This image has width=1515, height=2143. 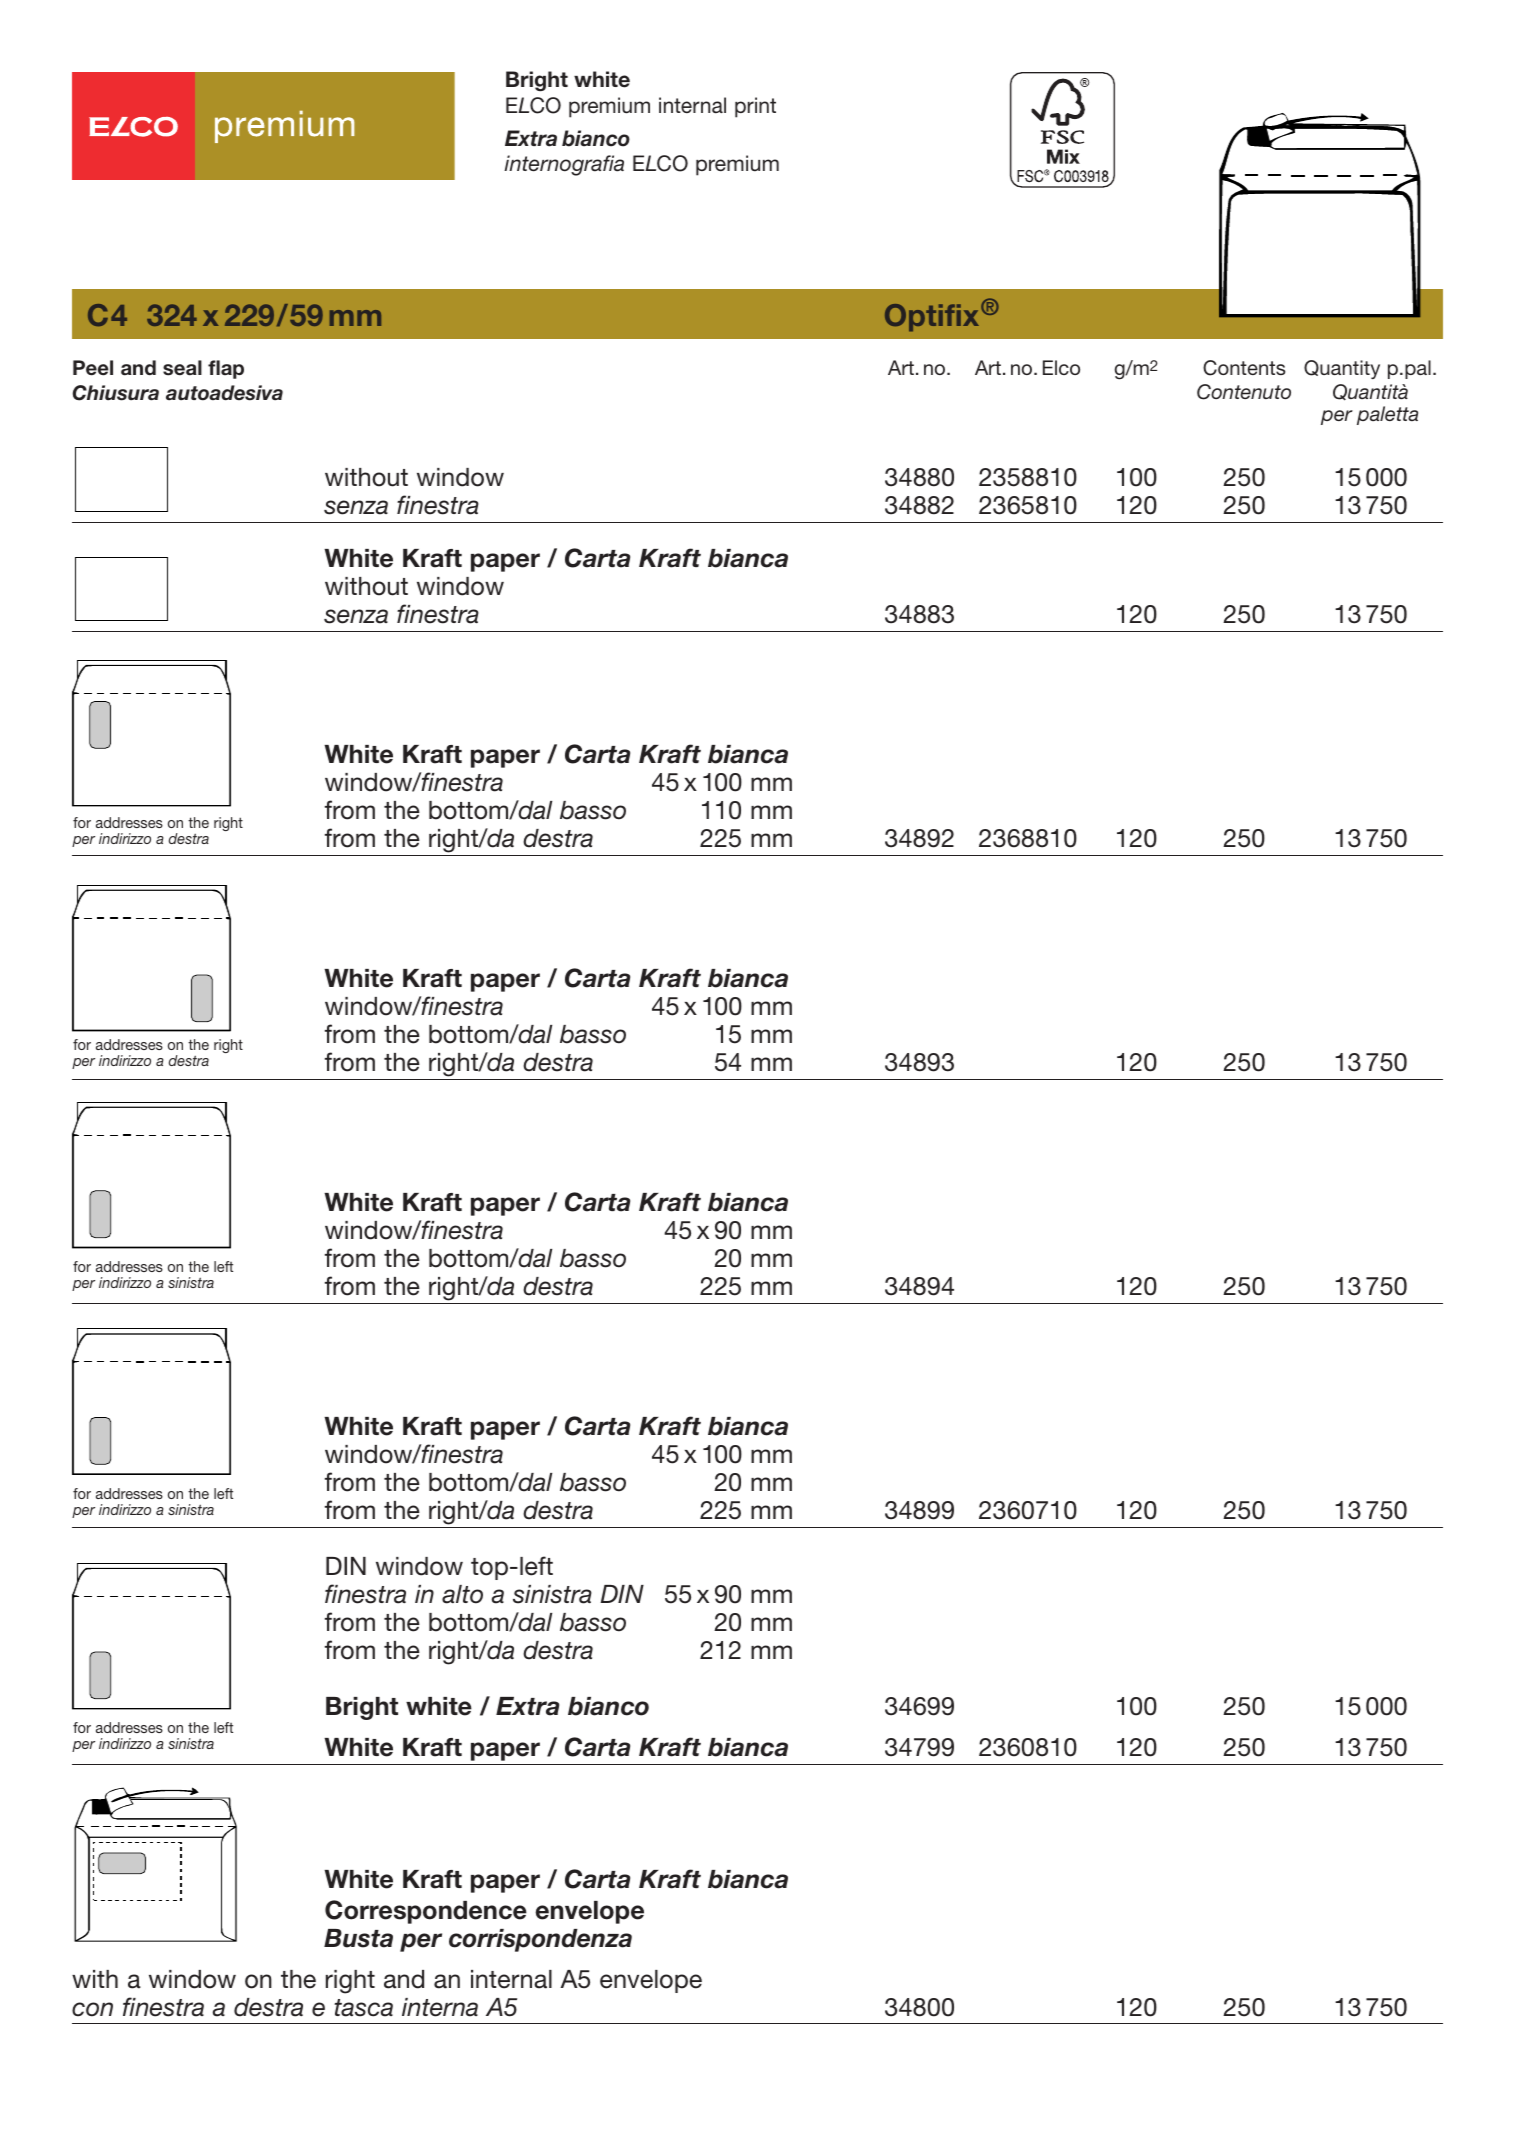 I want to click on seal, so click(x=182, y=368).
